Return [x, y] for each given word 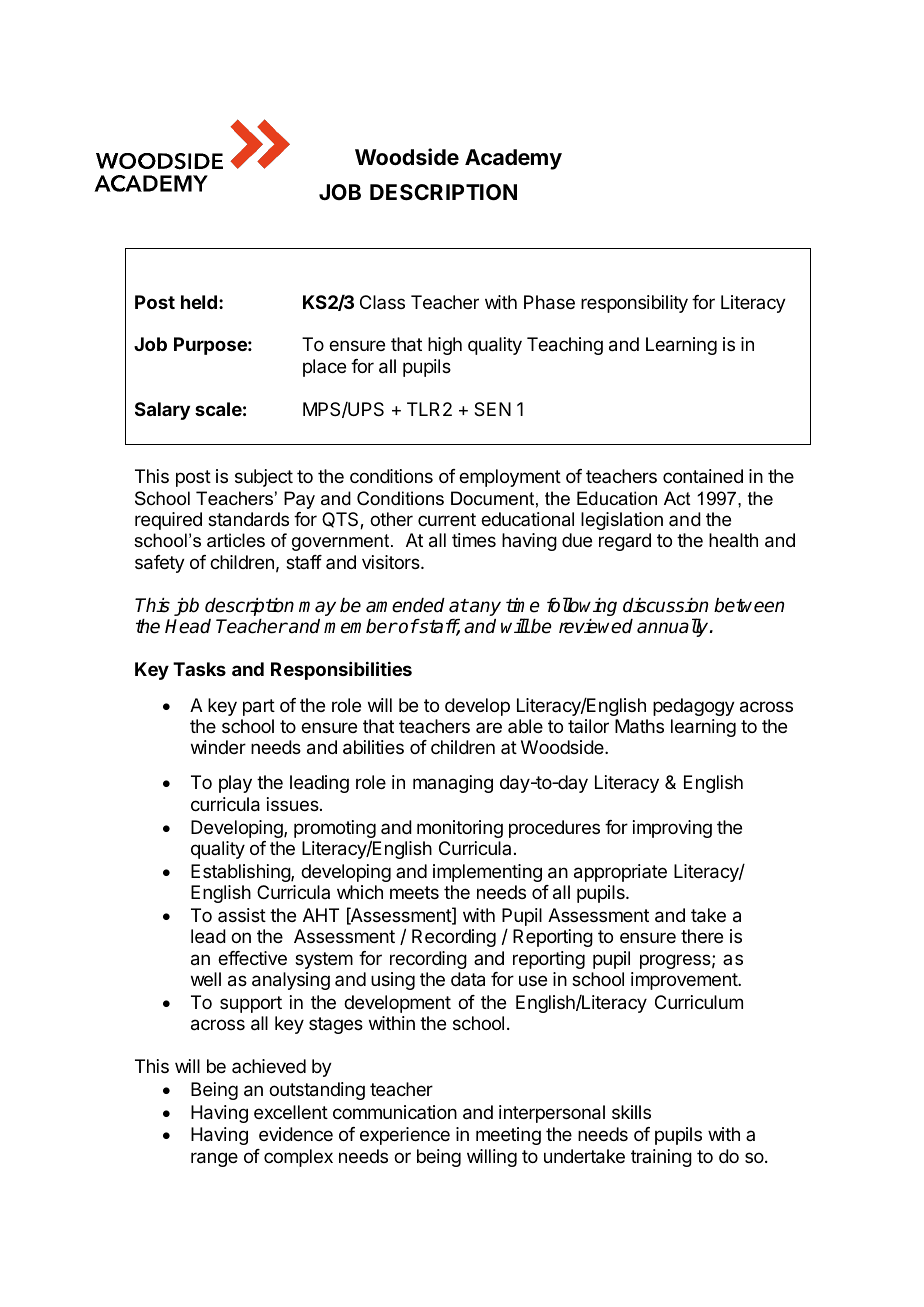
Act [677, 498]
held [199, 302]
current [447, 519]
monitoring [460, 829]
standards [248, 519]
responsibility [634, 304]
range [214, 1159]
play [235, 784]
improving [672, 829]
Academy [513, 159]
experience [405, 1136]
